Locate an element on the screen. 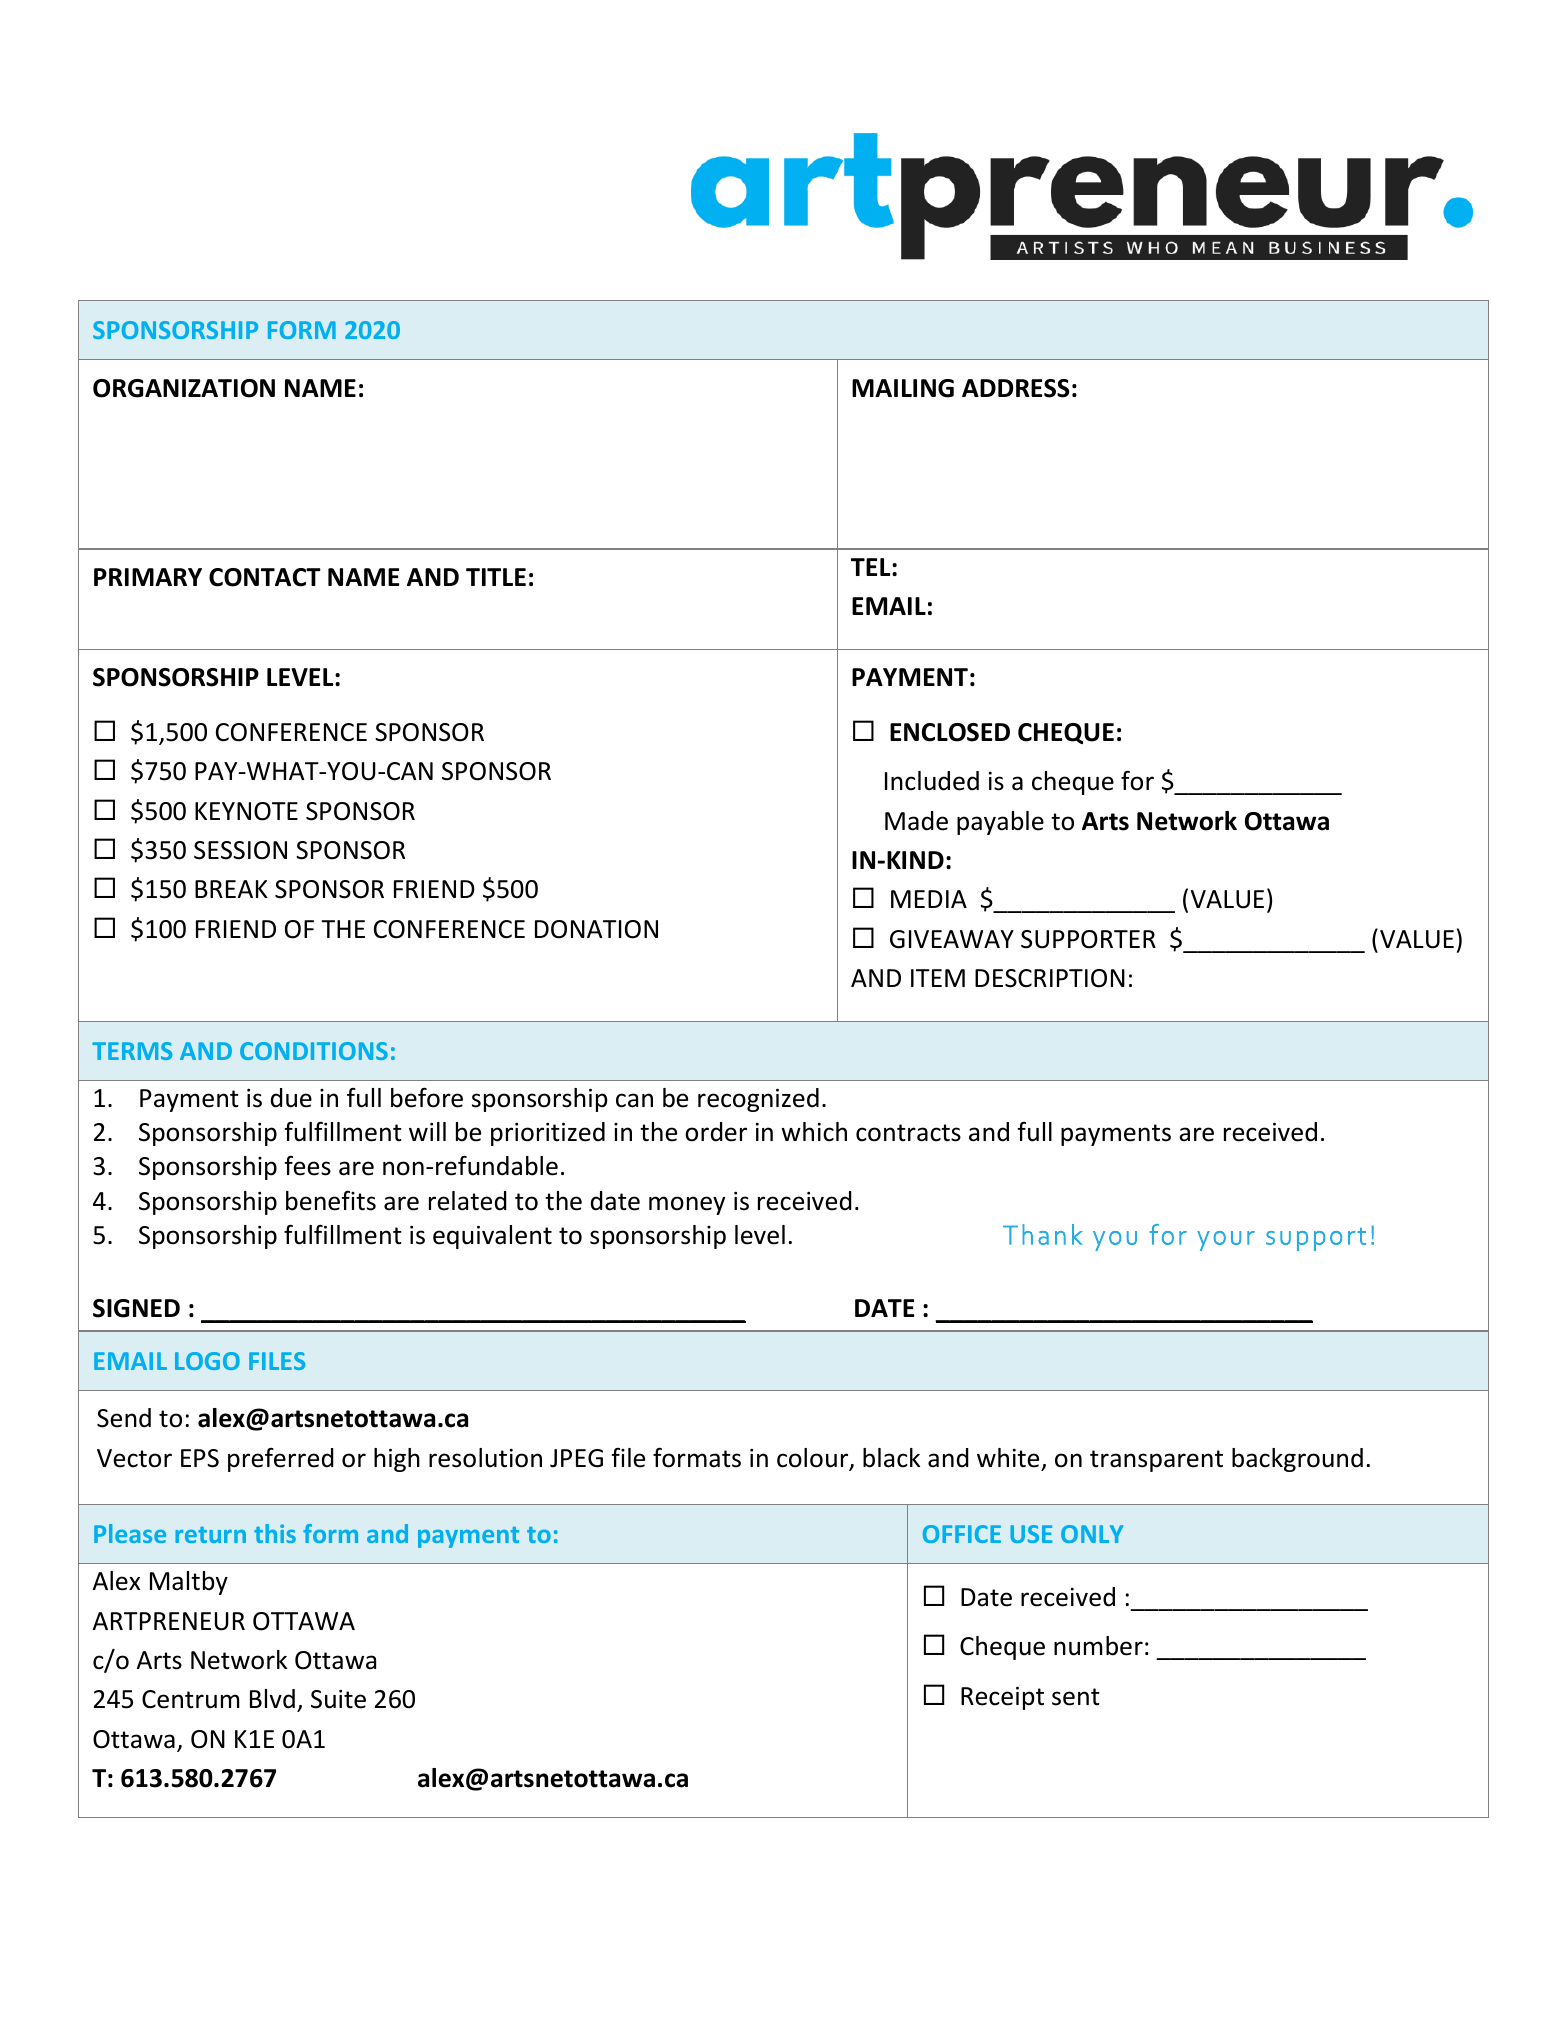 This screenshot has height=2017, width=1559. Blvd is located at coordinates (272, 1699).
